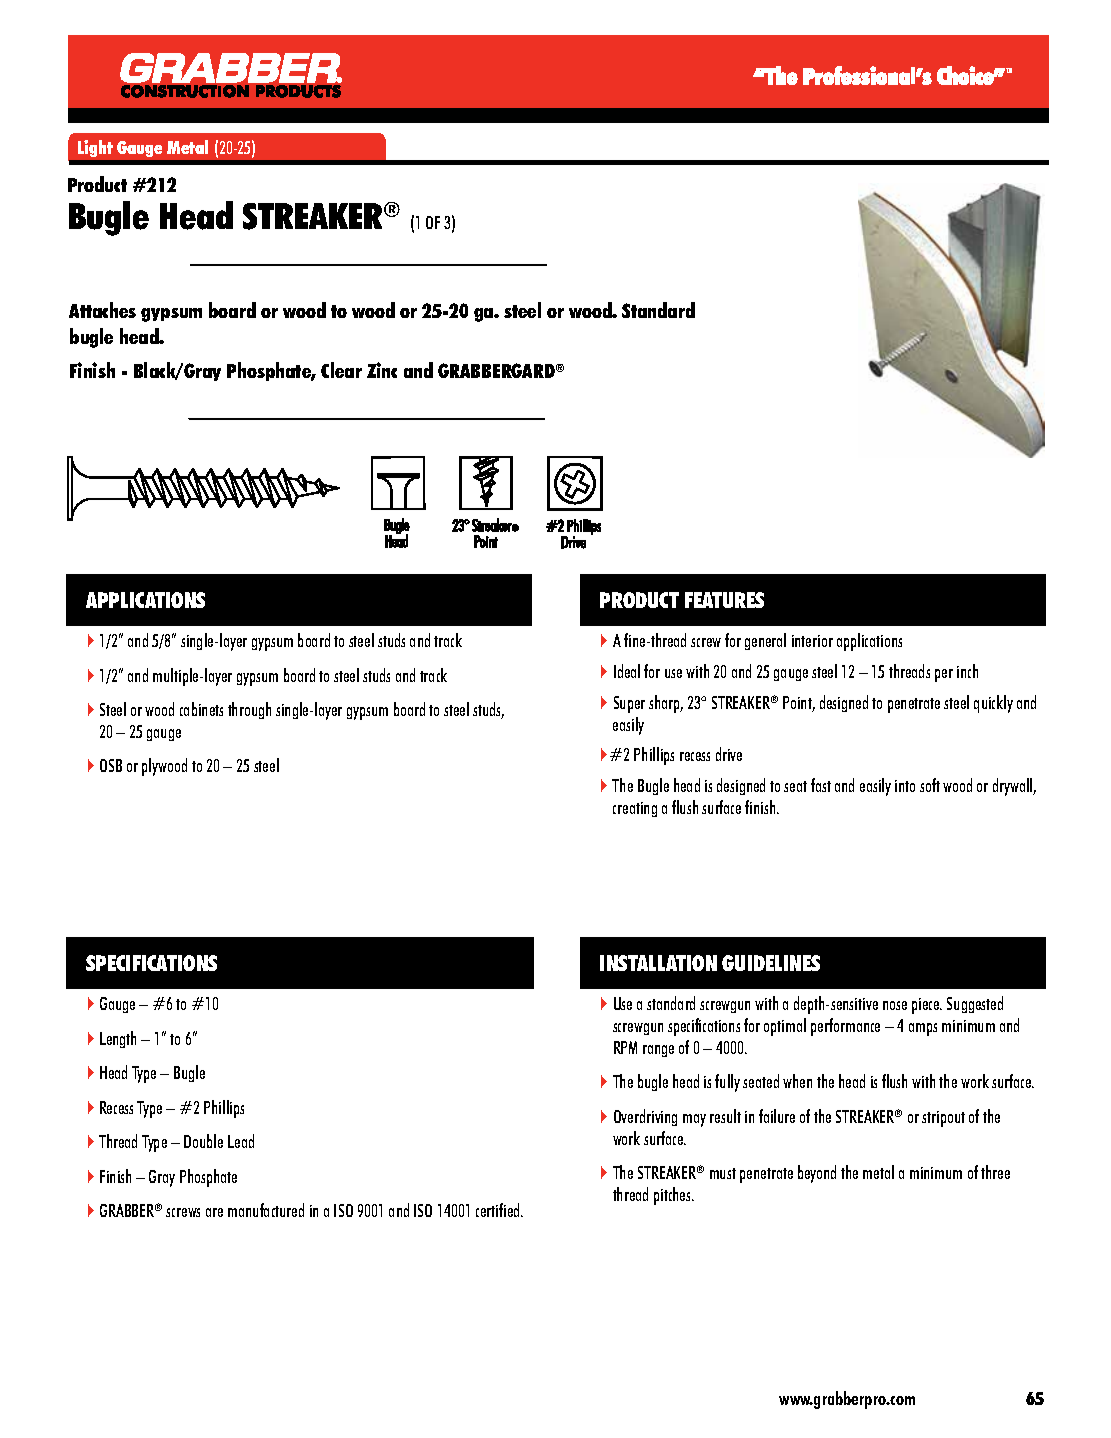 The height and width of the page is (1438, 1111). Describe the element at coordinates (905, 786) in the page. I see `into` at that location.
